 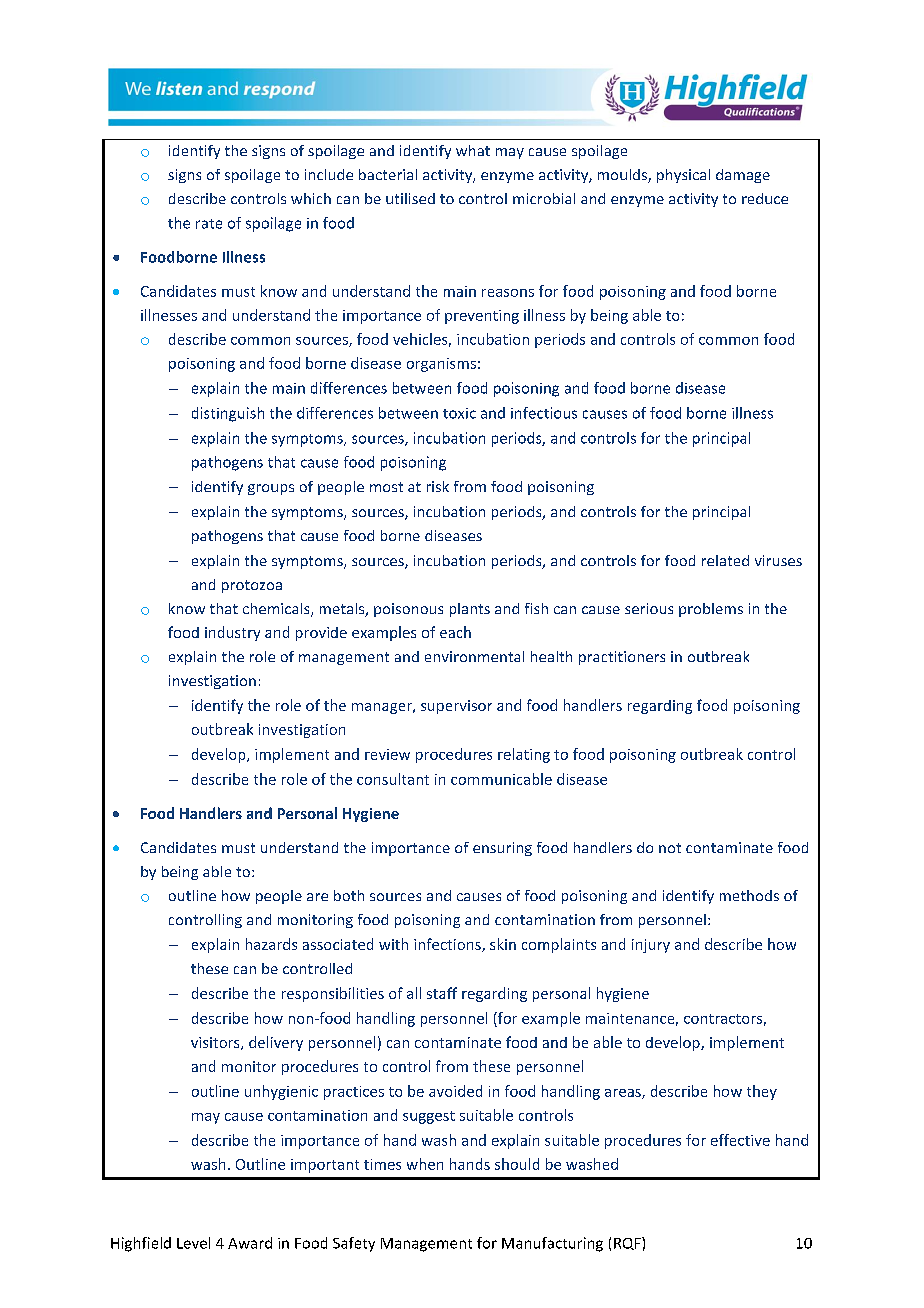 I want to click on what, so click(x=473, y=150).
